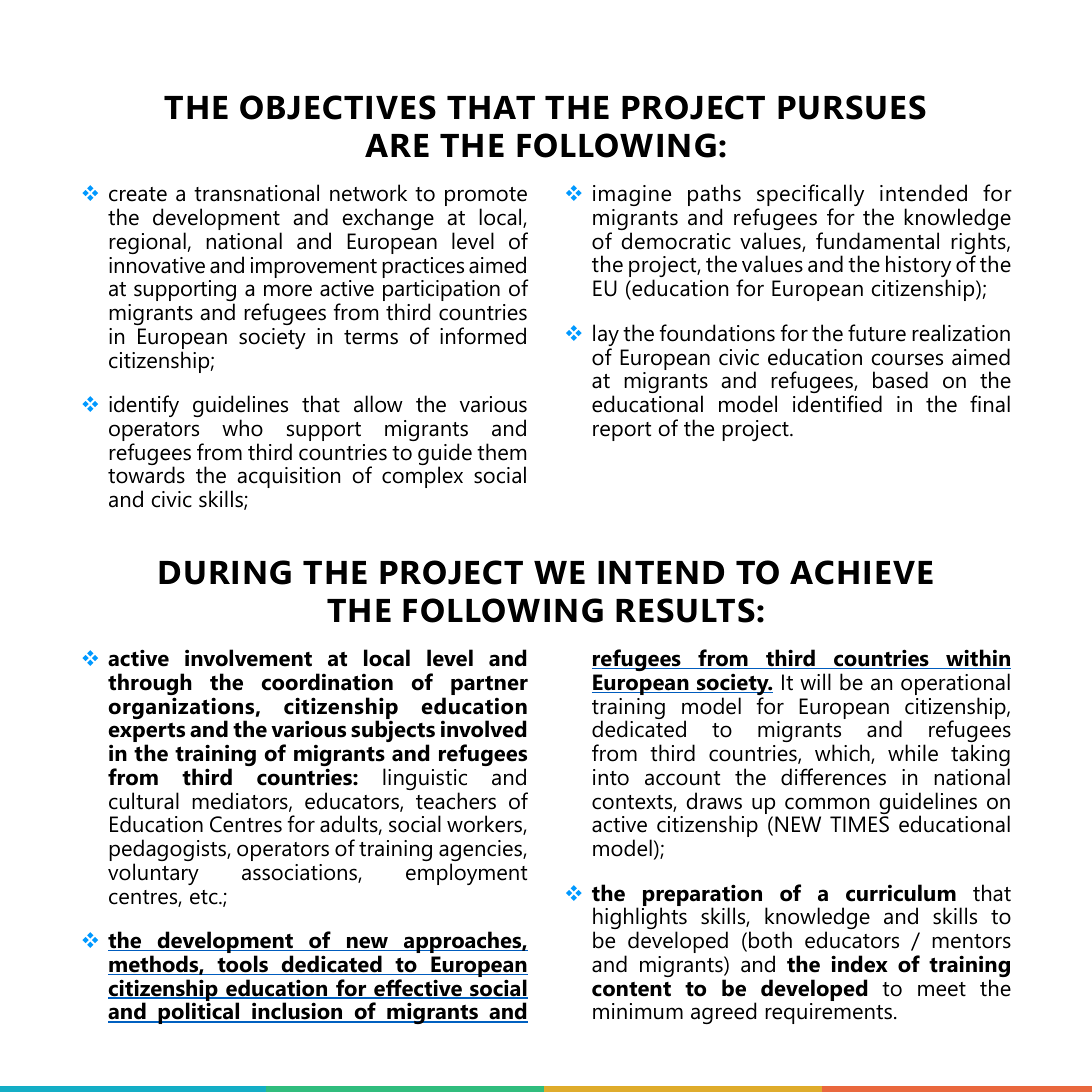  I want to click on imagine, so click(632, 195).
